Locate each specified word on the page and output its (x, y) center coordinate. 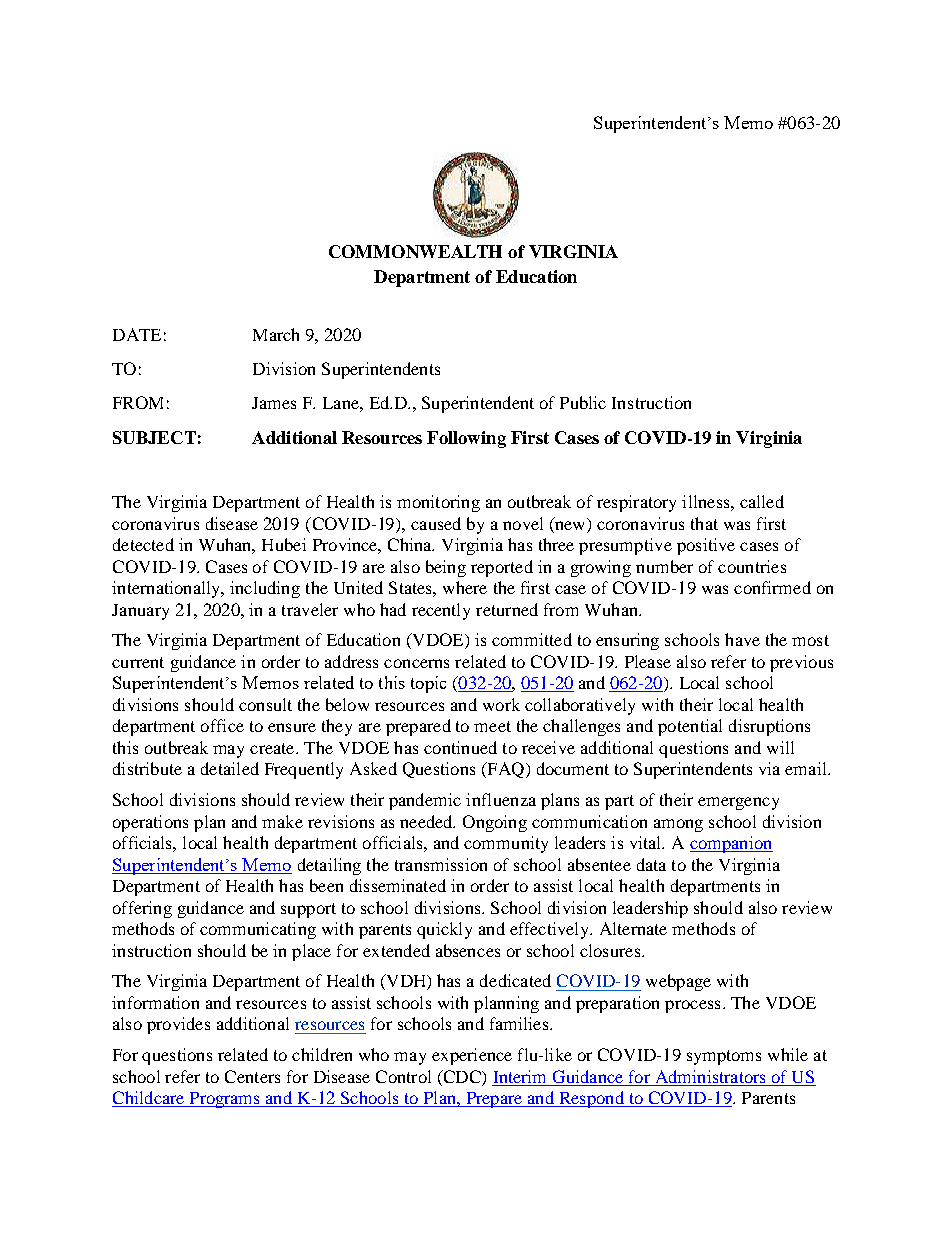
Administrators (710, 1076)
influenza (501, 799)
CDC (462, 1078)
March (276, 334)
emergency (738, 803)
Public (583, 402)
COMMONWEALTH (415, 251)
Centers (252, 1076)
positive (706, 546)
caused (436, 523)
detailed (230, 768)
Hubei (284, 544)
